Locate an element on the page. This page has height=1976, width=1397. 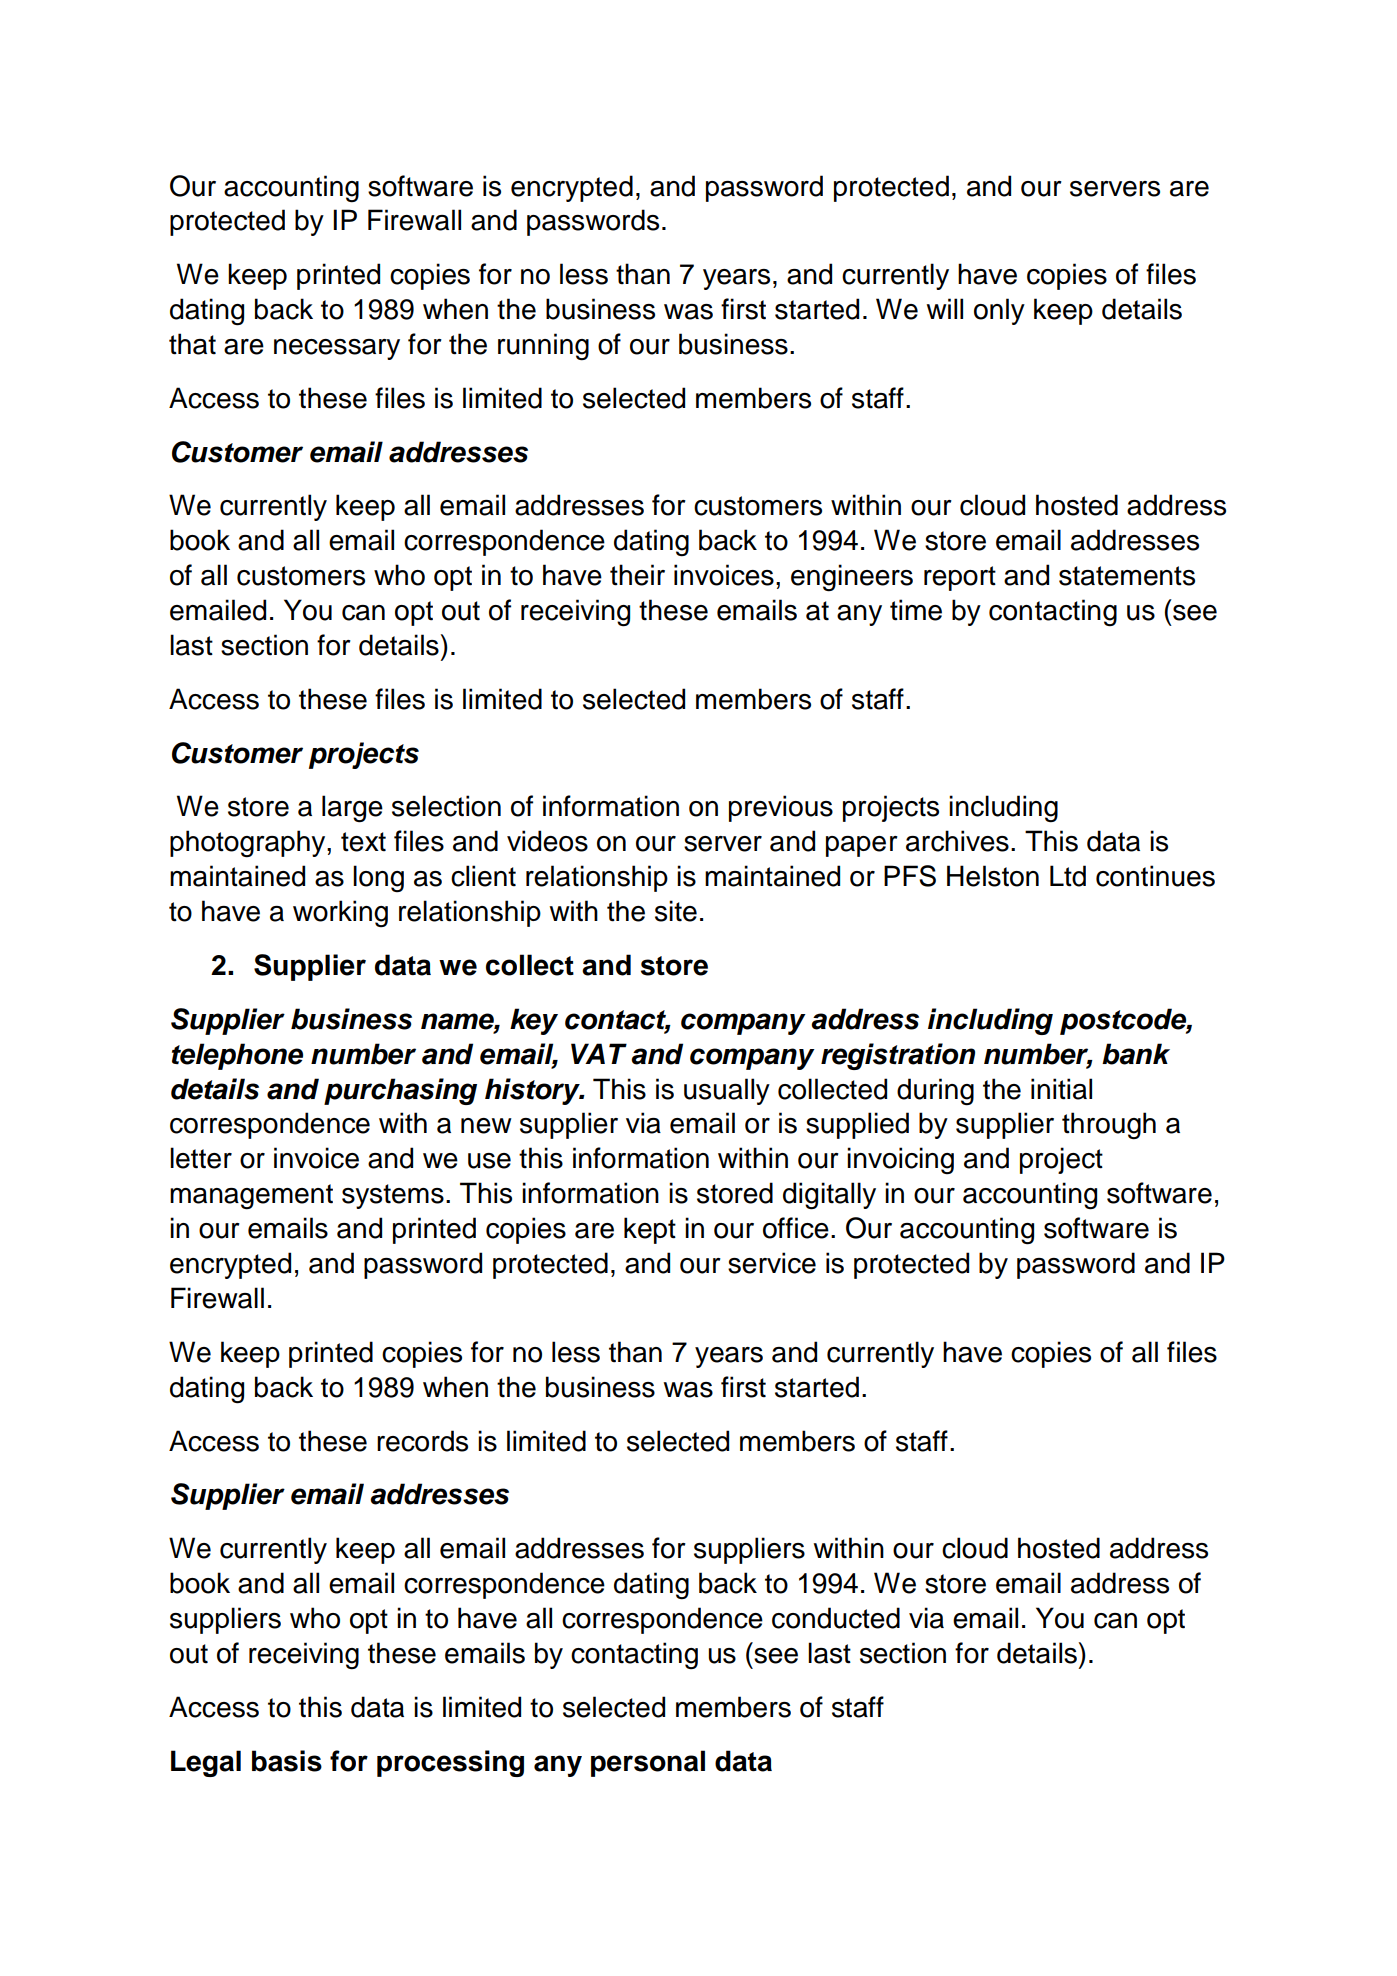
time is located at coordinates (916, 610).
